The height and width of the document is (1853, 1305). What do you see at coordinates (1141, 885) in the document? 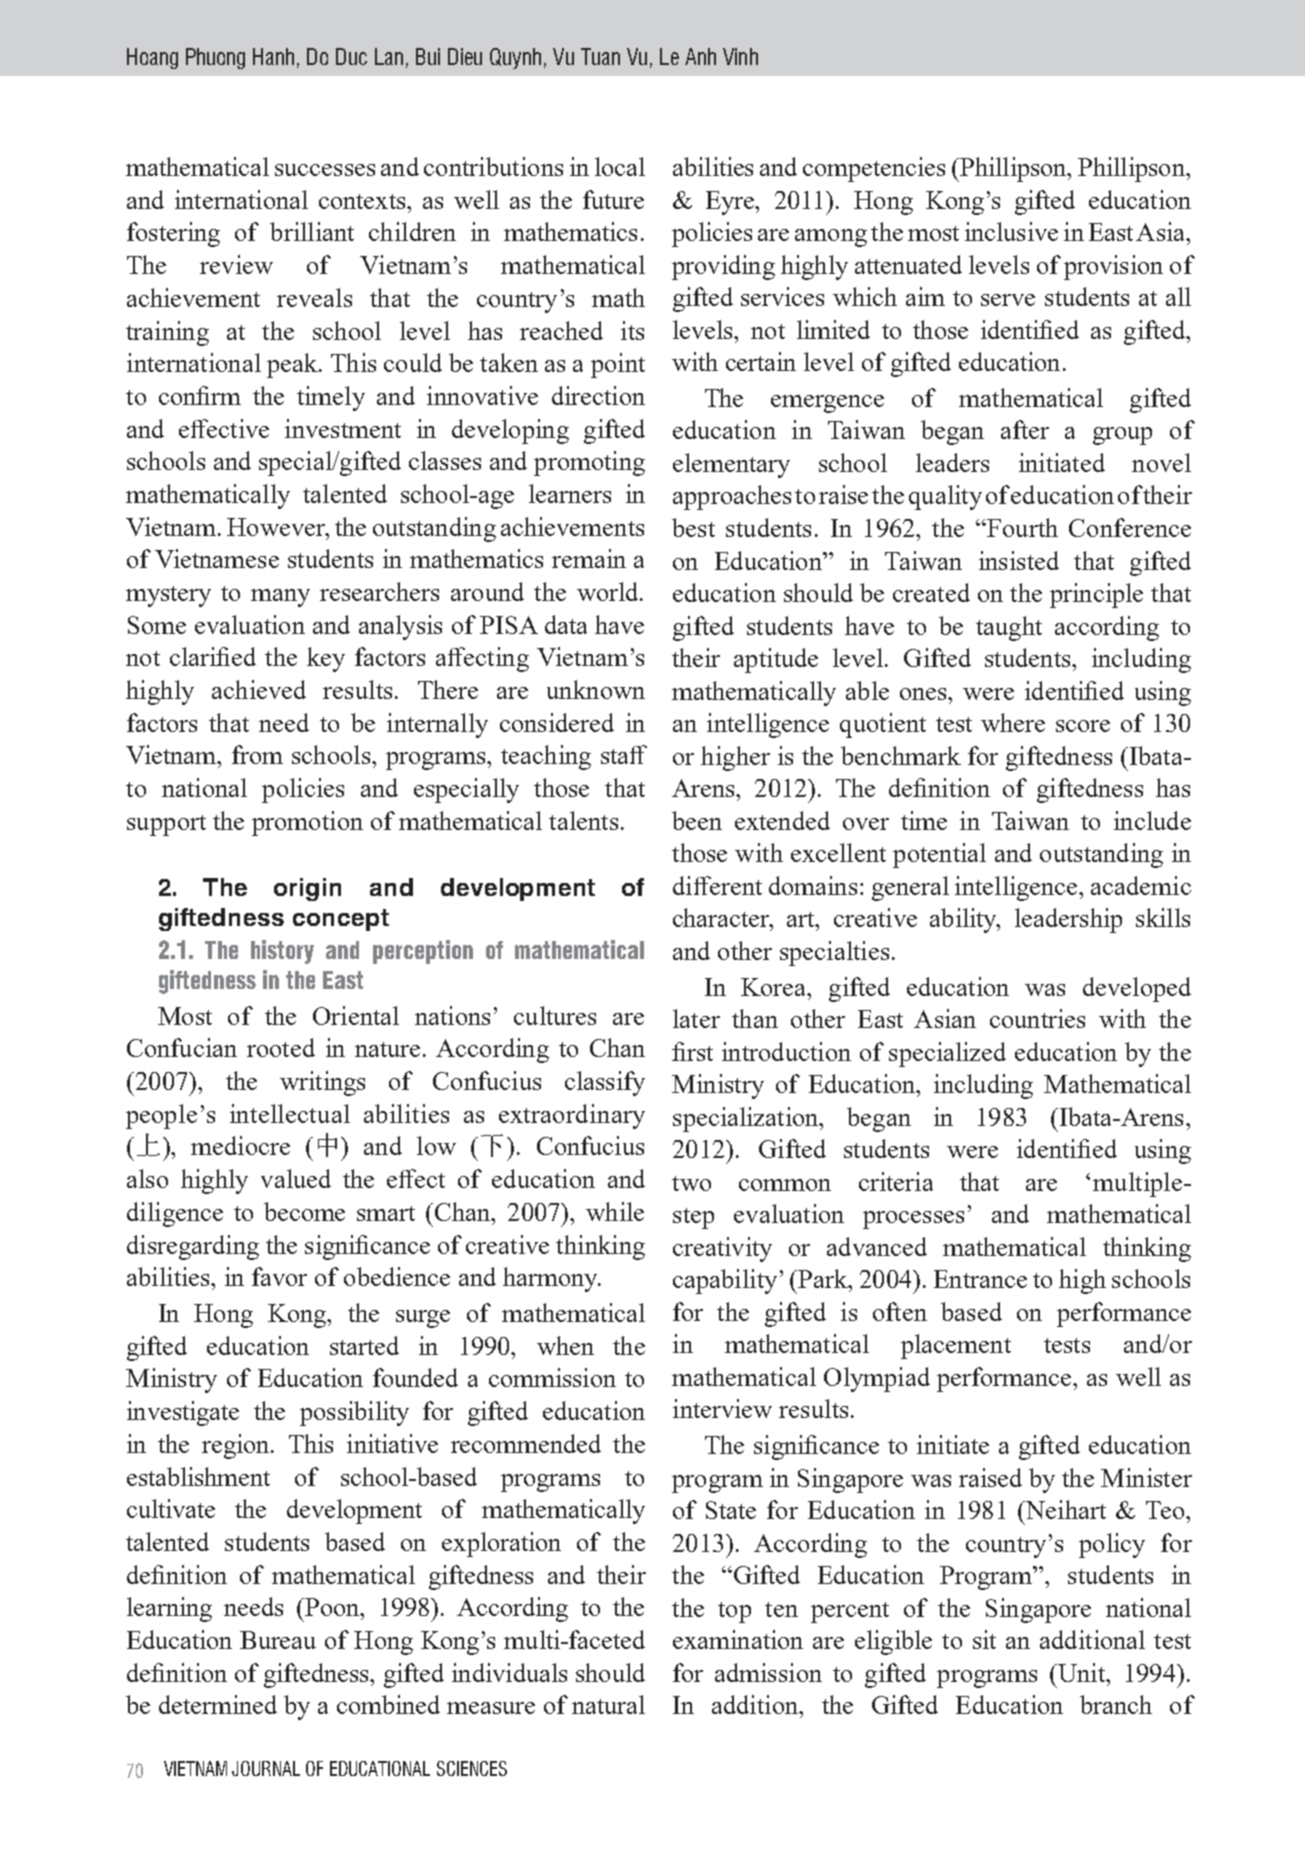
I see `academic` at bounding box center [1141, 885].
